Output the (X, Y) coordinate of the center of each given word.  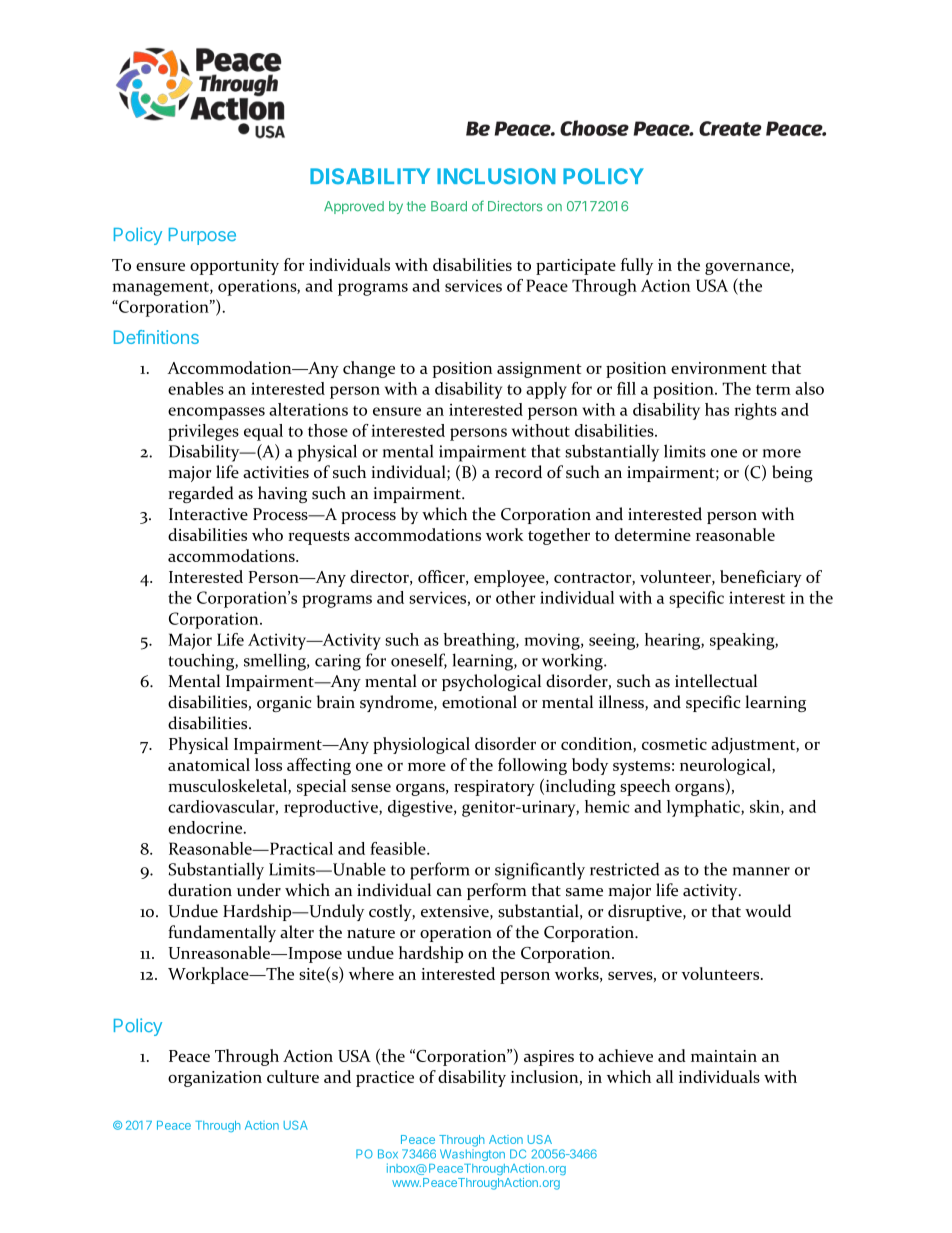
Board (449, 206)
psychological (491, 682)
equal (263, 432)
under (259, 890)
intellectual (716, 681)
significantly (540, 871)
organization (215, 1079)
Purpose (202, 236)
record (518, 472)
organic (284, 704)
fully (637, 266)
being (792, 473)
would (768, 911)
